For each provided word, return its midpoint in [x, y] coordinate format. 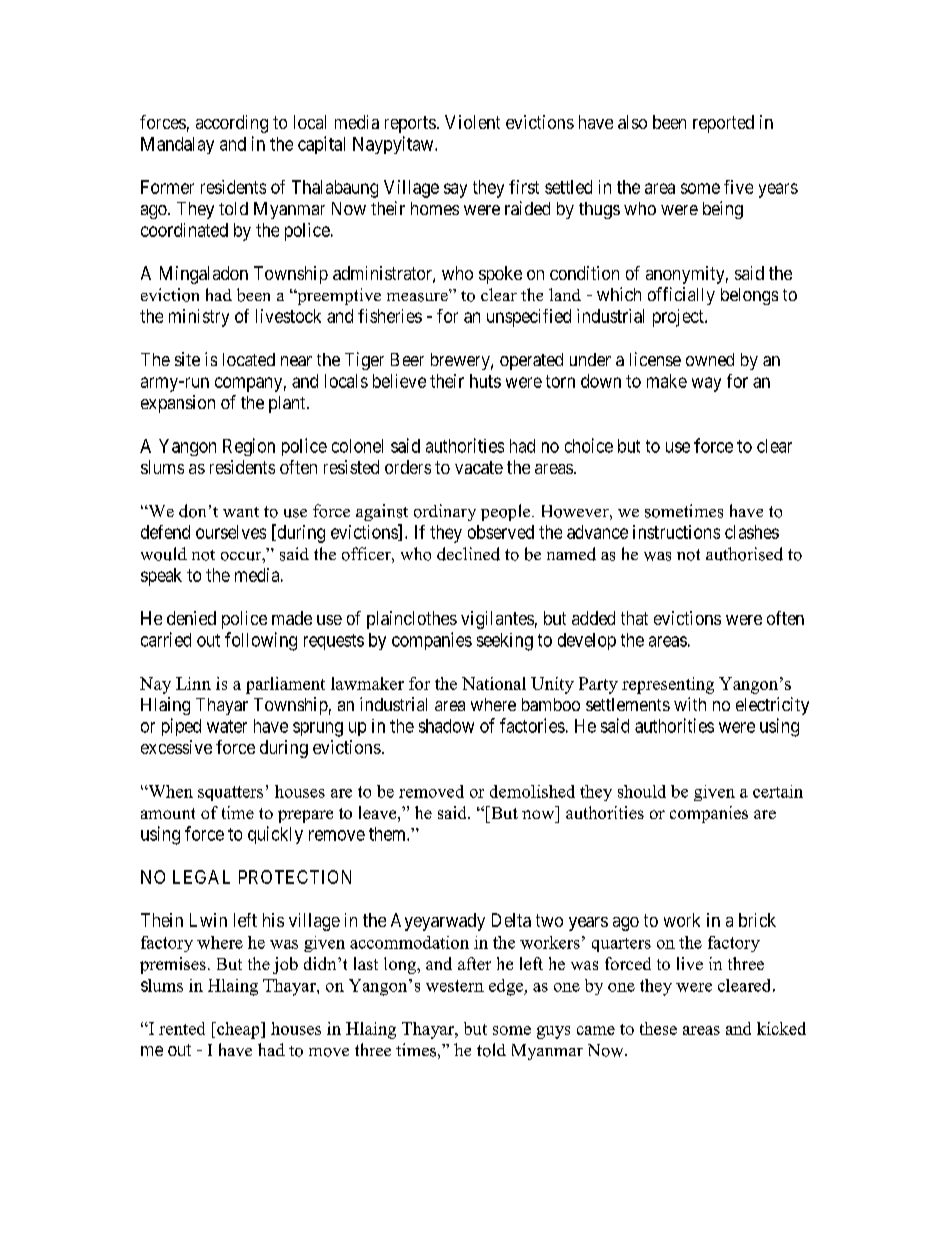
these [658, 1028]
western [455, 986]
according [232, 124]
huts [485, 381]
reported [723, 124]
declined [468, 554]
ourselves [231, 532]
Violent [472, 122]
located [249, 359]
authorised [744, 554]
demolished [532, 791]
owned [710, 359]
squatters [230, 793]
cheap [238, 1030]
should [642, 791]
